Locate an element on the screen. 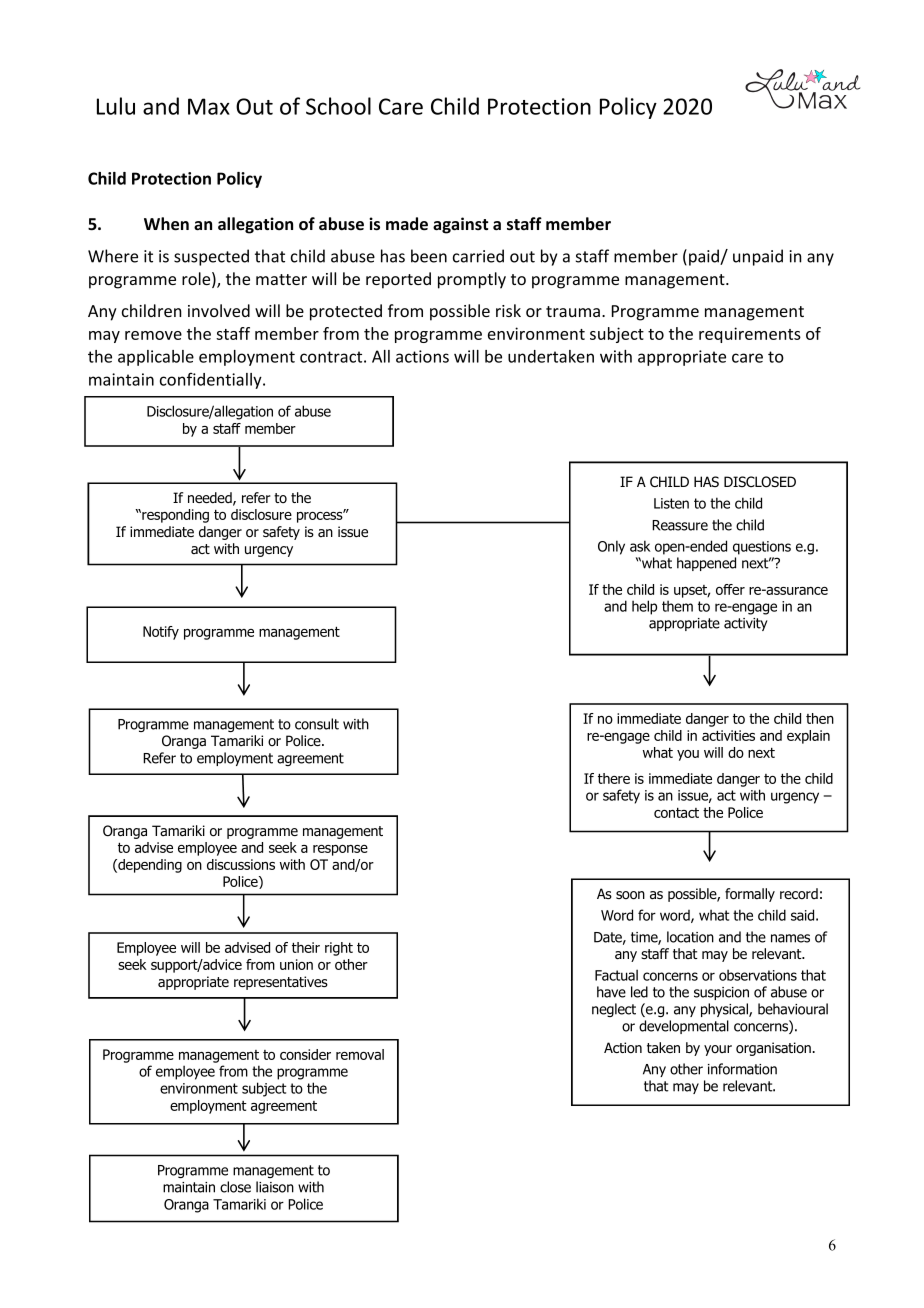  consult is located at coordinates (317, 724).
